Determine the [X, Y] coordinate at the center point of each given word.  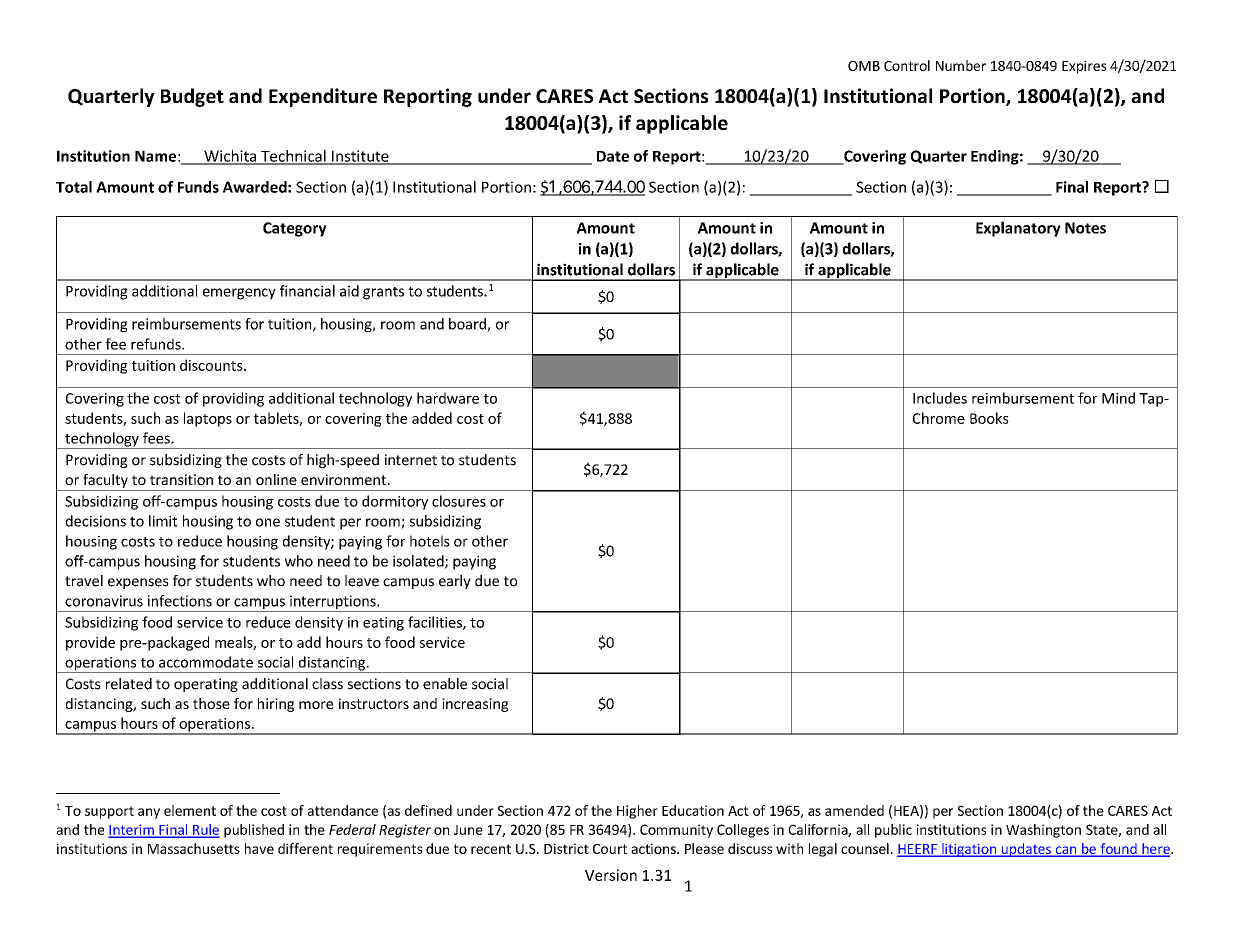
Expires [1084, 67]
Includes [940, 398]
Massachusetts [194, 848]
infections [180, 601]
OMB [864, 66]
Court [610, 849]
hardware [448, 398]
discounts [212, 365]
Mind [1118, 398]
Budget [192, 97]
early [455, 582]
